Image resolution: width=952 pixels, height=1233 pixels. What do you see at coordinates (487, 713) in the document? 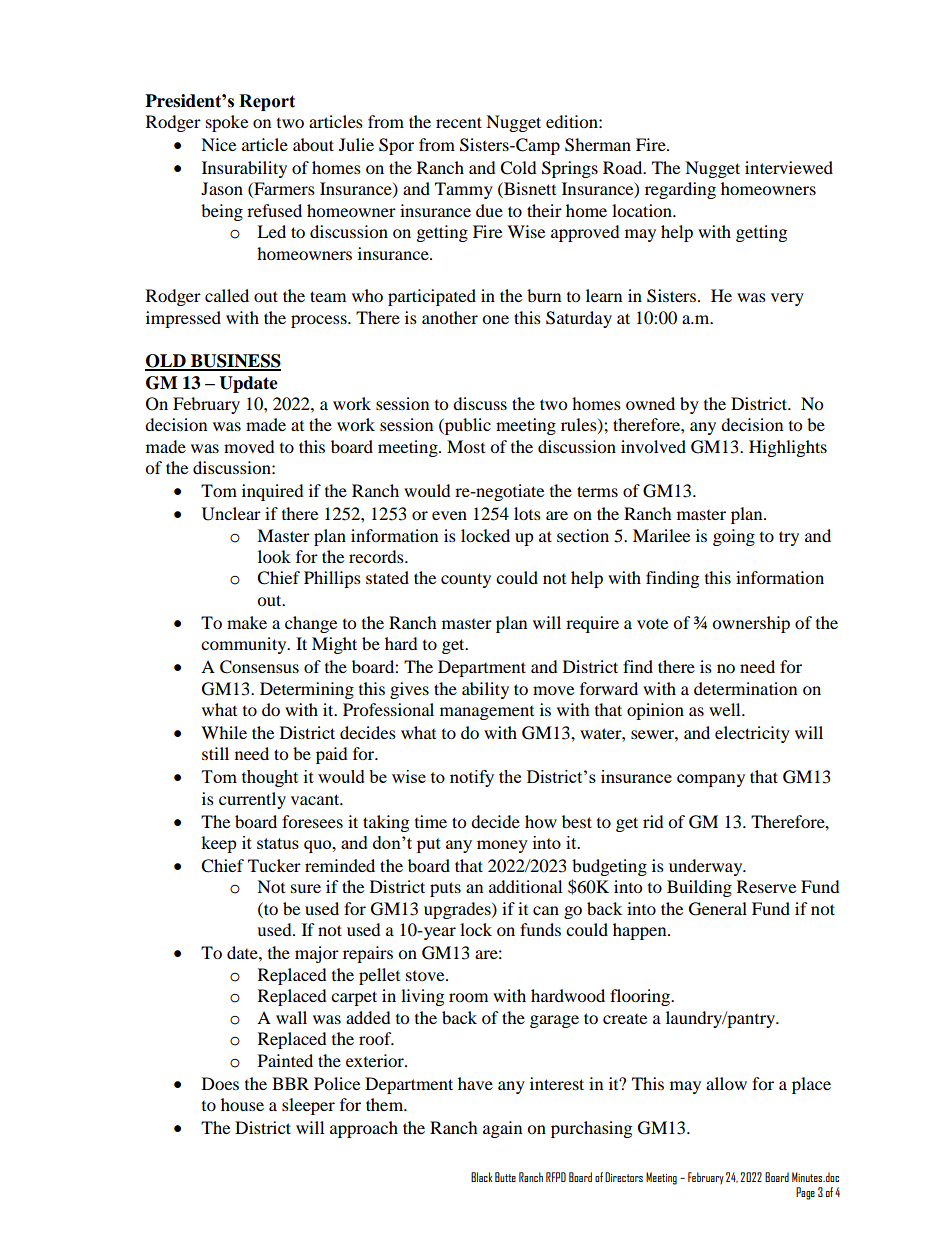
I see `management` at bounding box center [487, 713].
